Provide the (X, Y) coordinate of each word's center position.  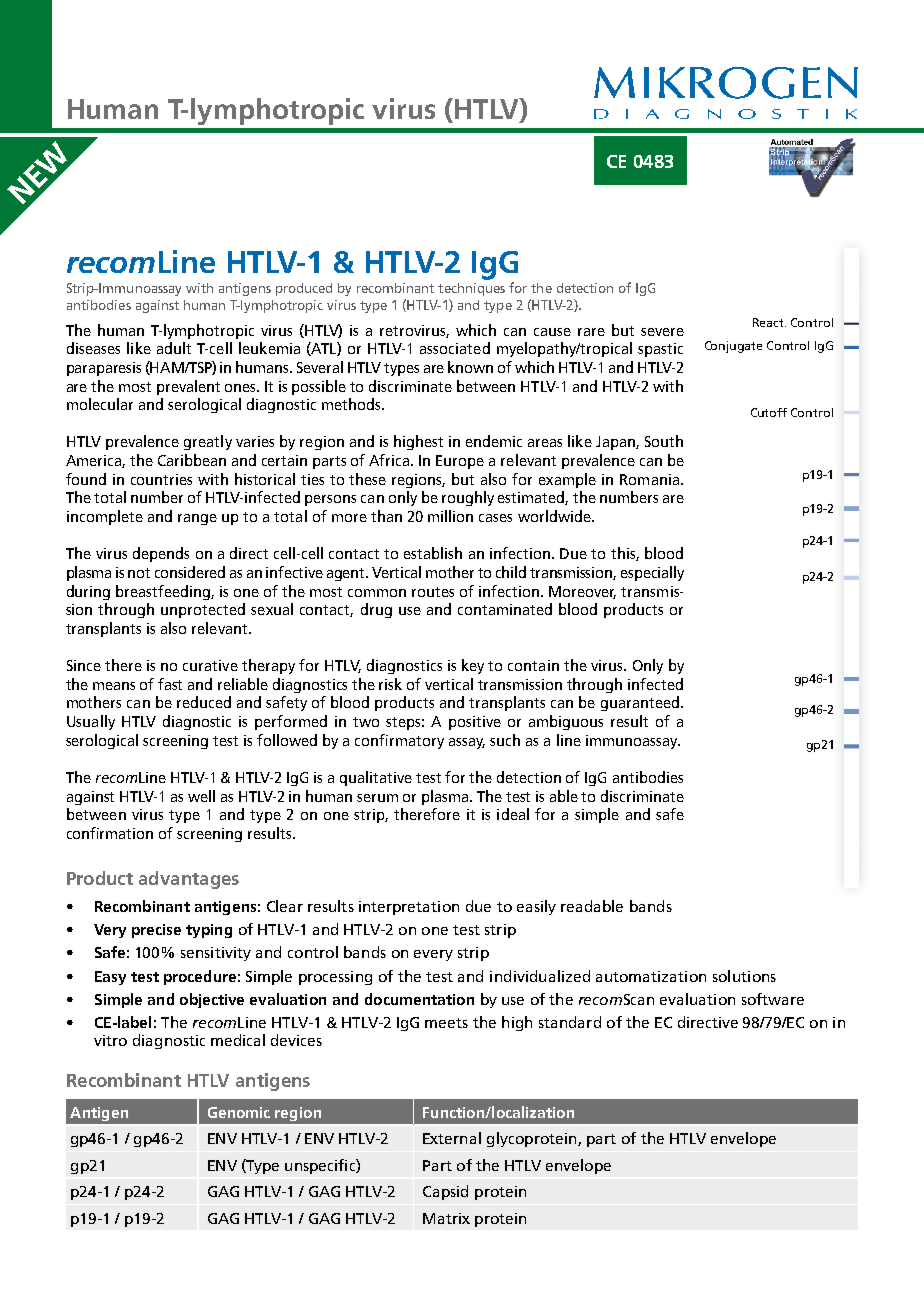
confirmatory (399, 741)
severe (662, 332)
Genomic (239, 1112)
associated (455, 348)
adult (174, 348)
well (201, 796)
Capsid (445, 1192)
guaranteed (640, 703)
